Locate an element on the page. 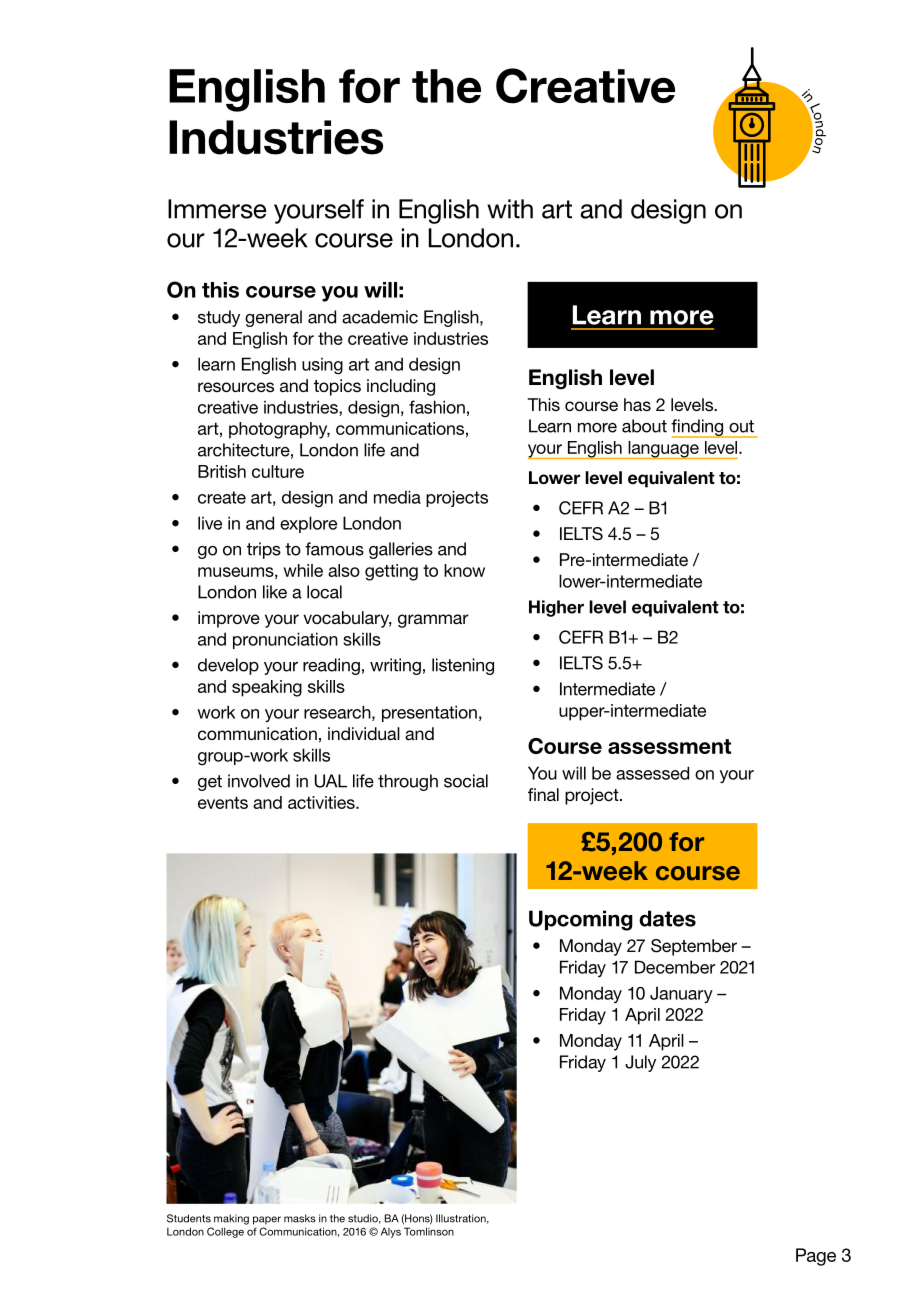 Image resolution: width=924 pixels, height=1308 pixels. Tomlinson is located at coordinates (429, 1231).
